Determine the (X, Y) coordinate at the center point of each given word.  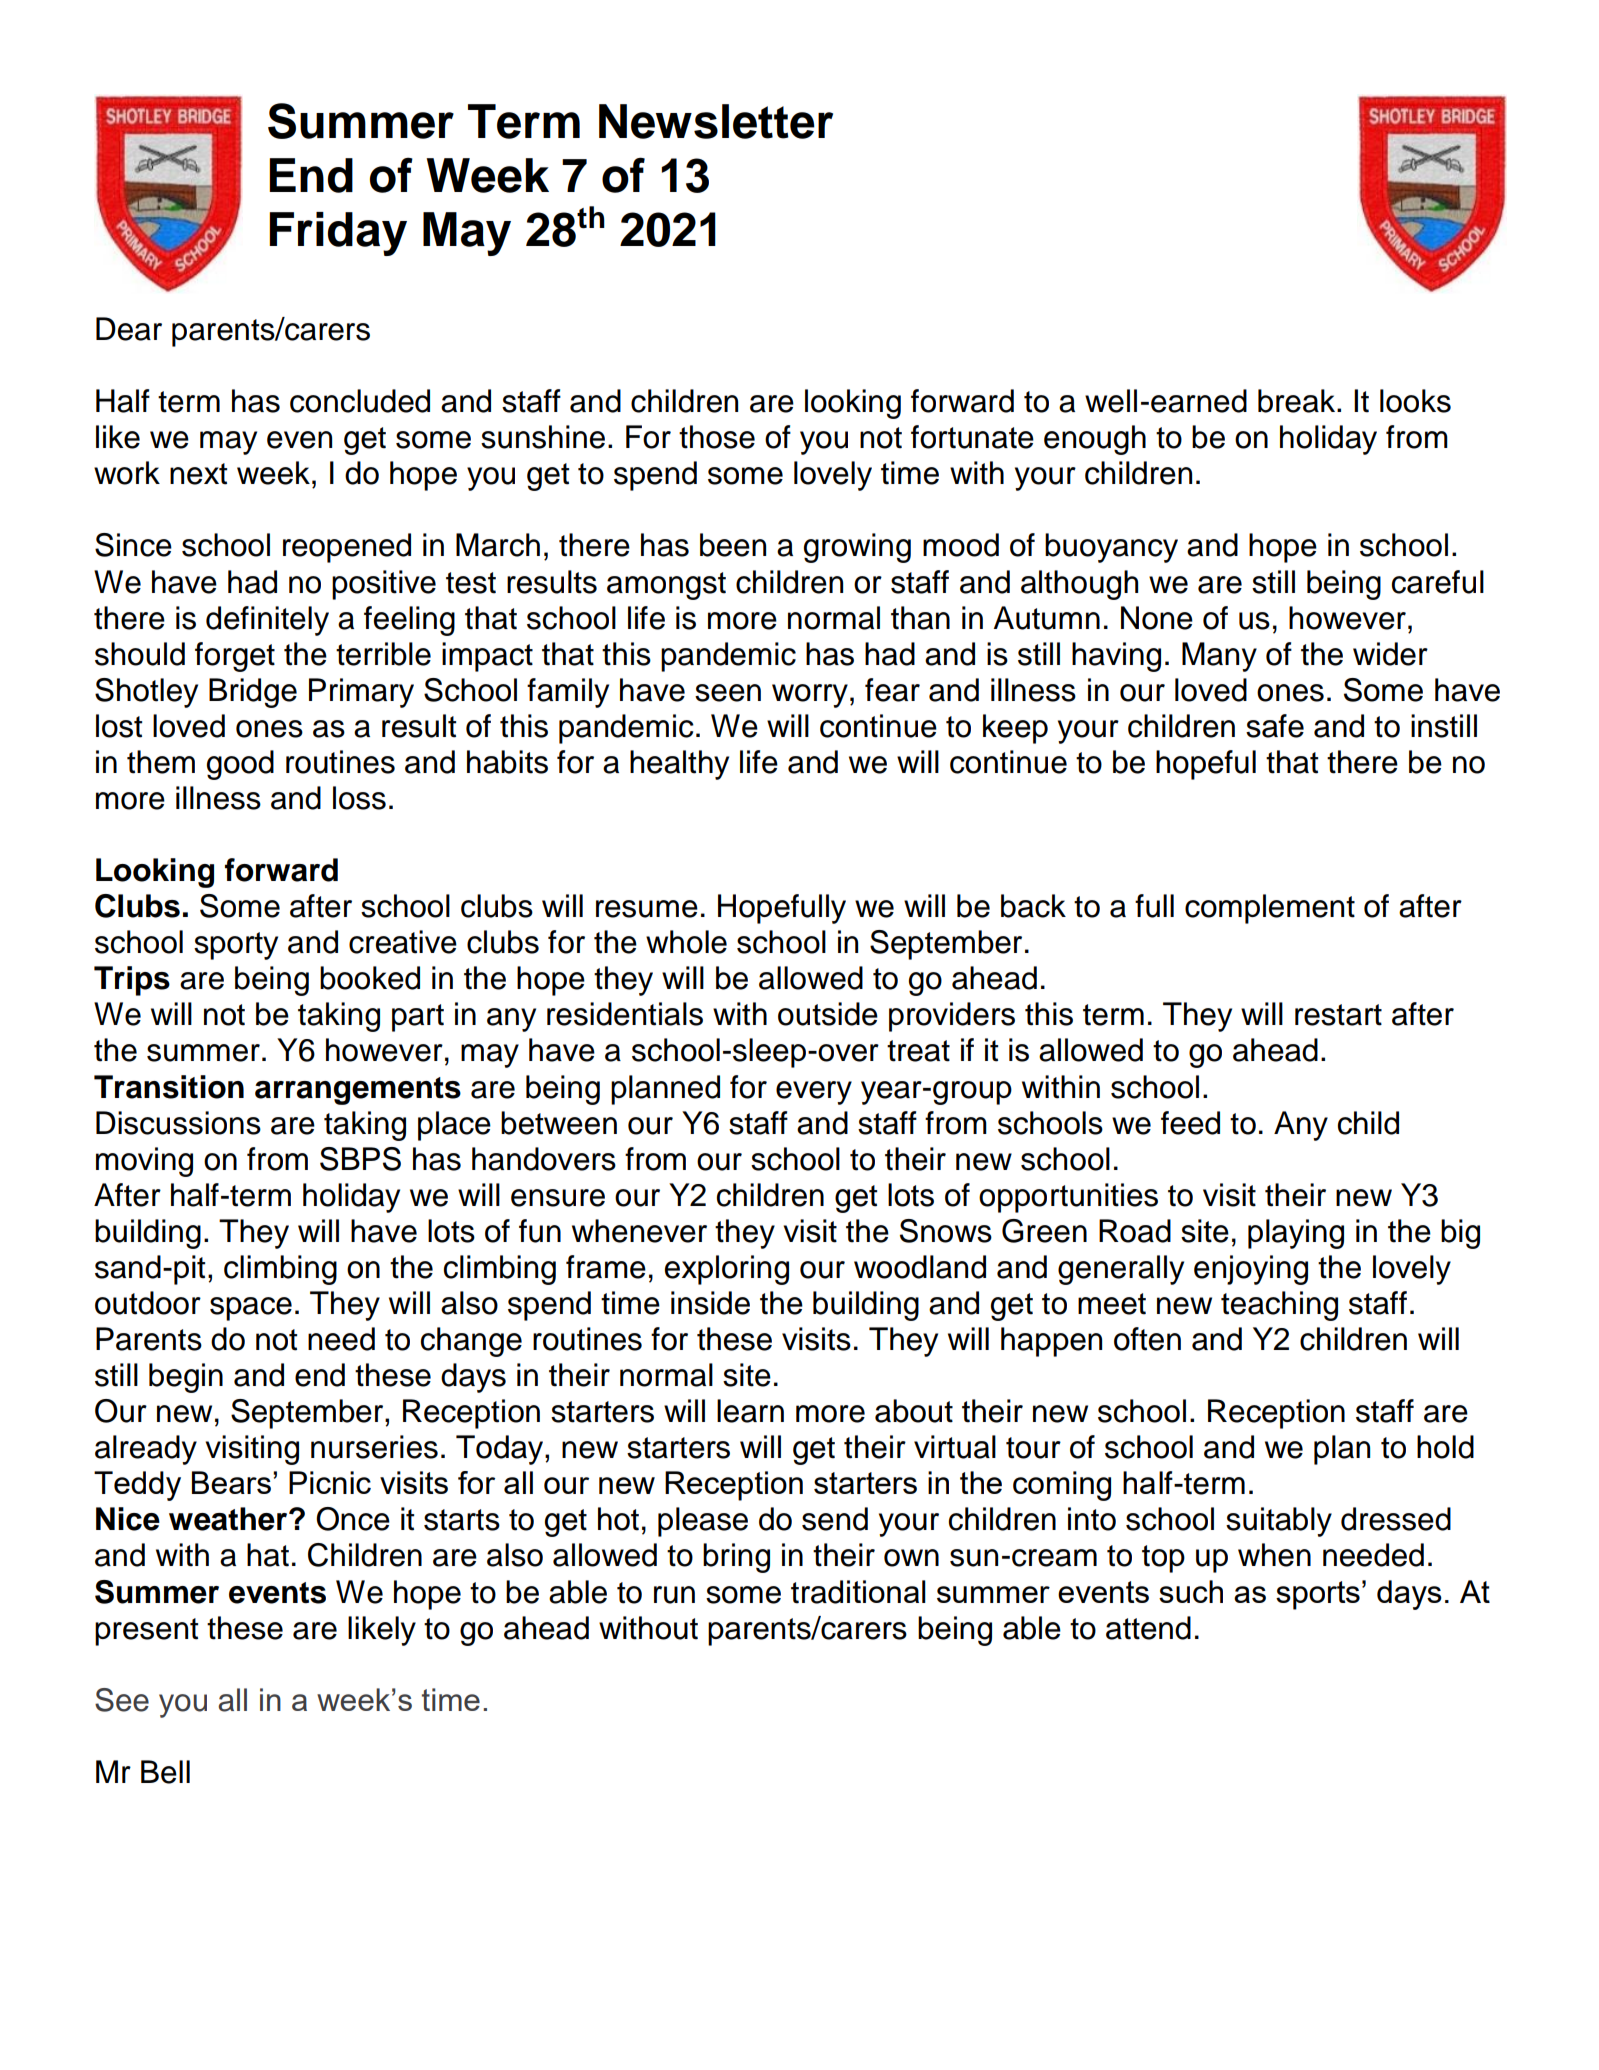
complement (1270, 909)
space (251, 1309)
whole (686, 942)
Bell (165, 1772)
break (1298, 401)
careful (1438, 582)
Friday (338, 234)
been (733, 545)
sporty (236, 946)
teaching (1279, 1306)
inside (710, 1303)
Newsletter (716, 121)
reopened (347, 548)
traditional (858, 1592)
